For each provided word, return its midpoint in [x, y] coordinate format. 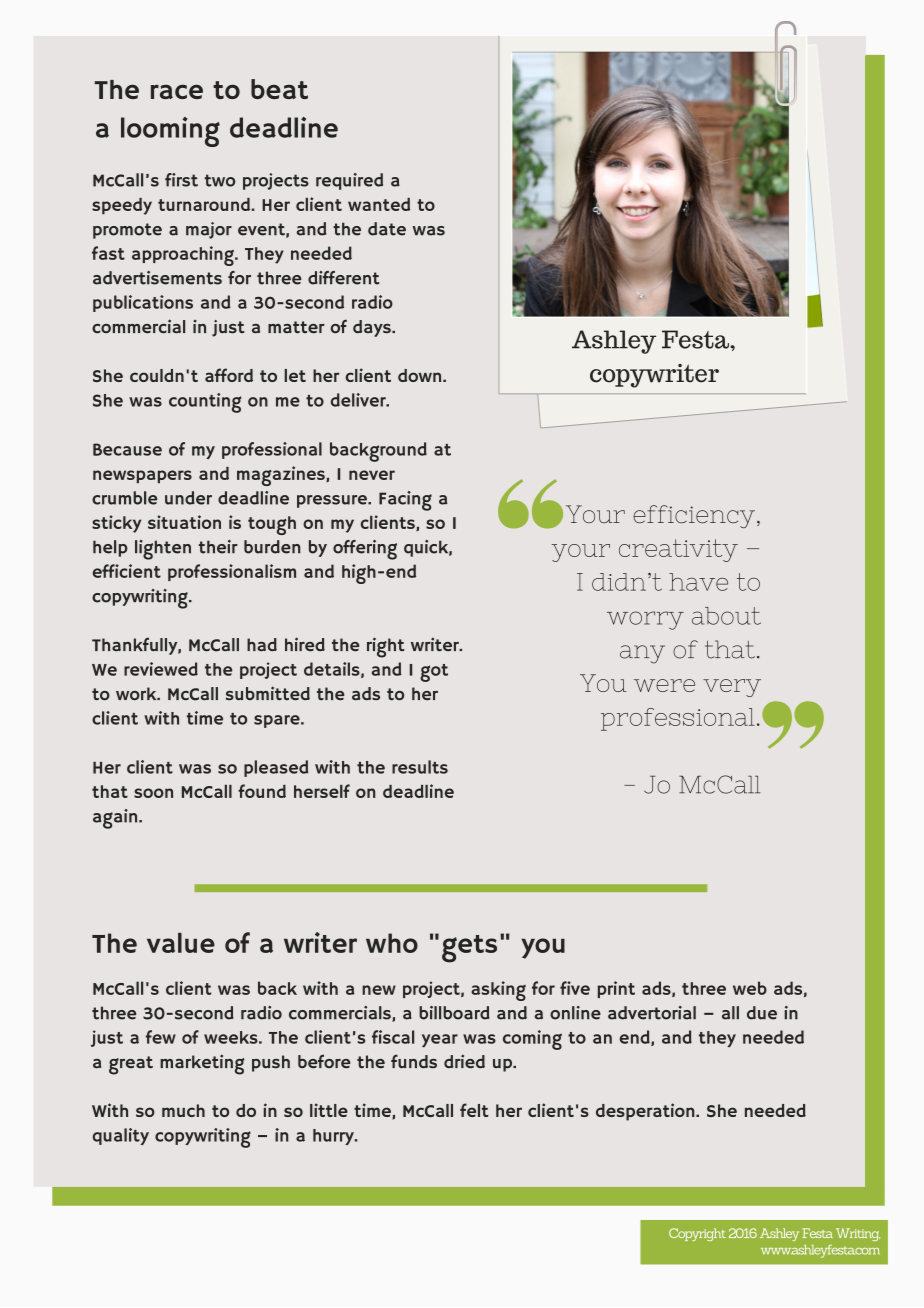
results [420, 767]
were [664, 685]
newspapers [142, 477]
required [349, 181]
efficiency [695, 516]
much [183, 1110]
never [372, 475]
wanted [379, 204]
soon [153, 793]
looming [170, 132]
